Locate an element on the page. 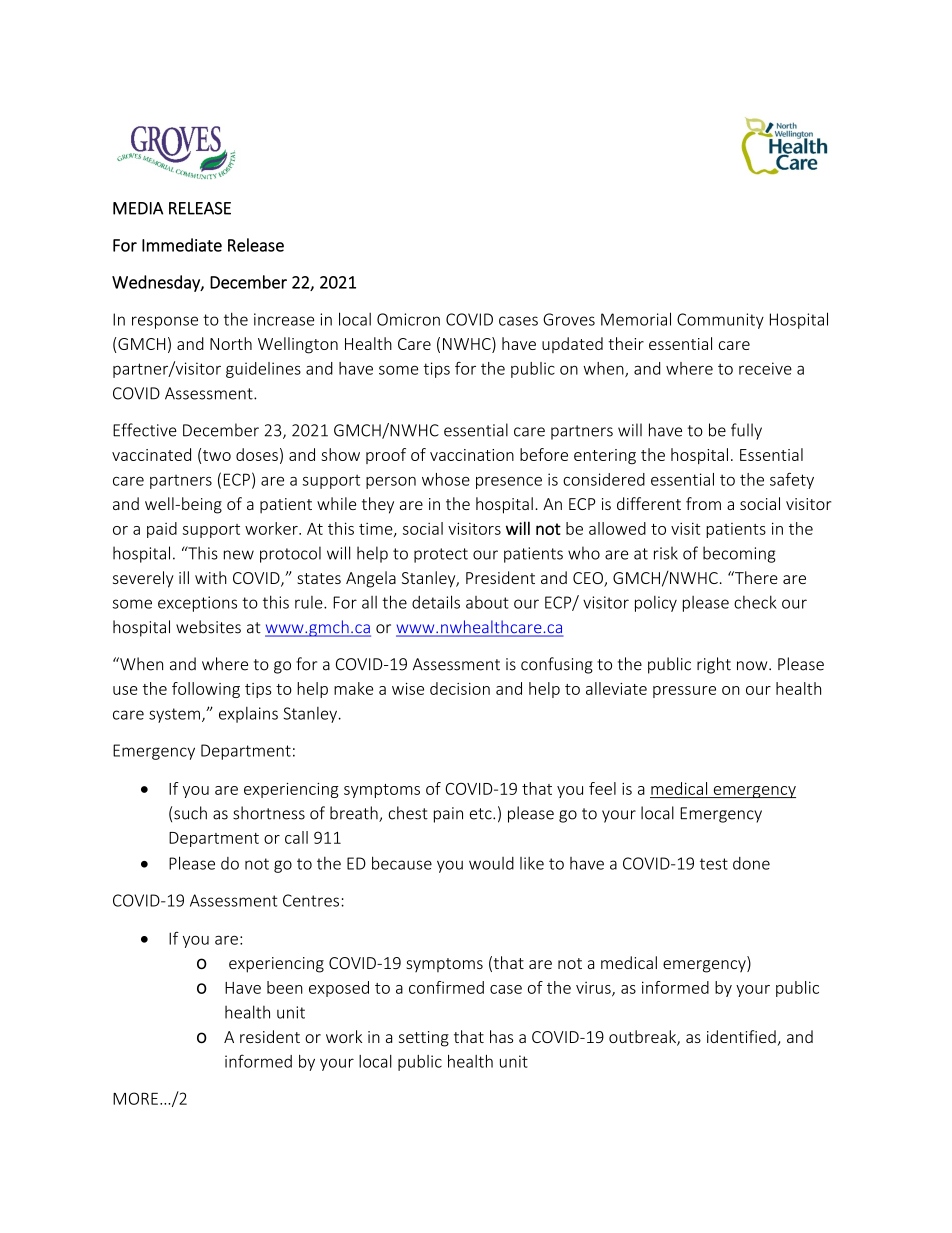 This document has height=1233, width=952. identified is located at coordinates (741, 1036).
